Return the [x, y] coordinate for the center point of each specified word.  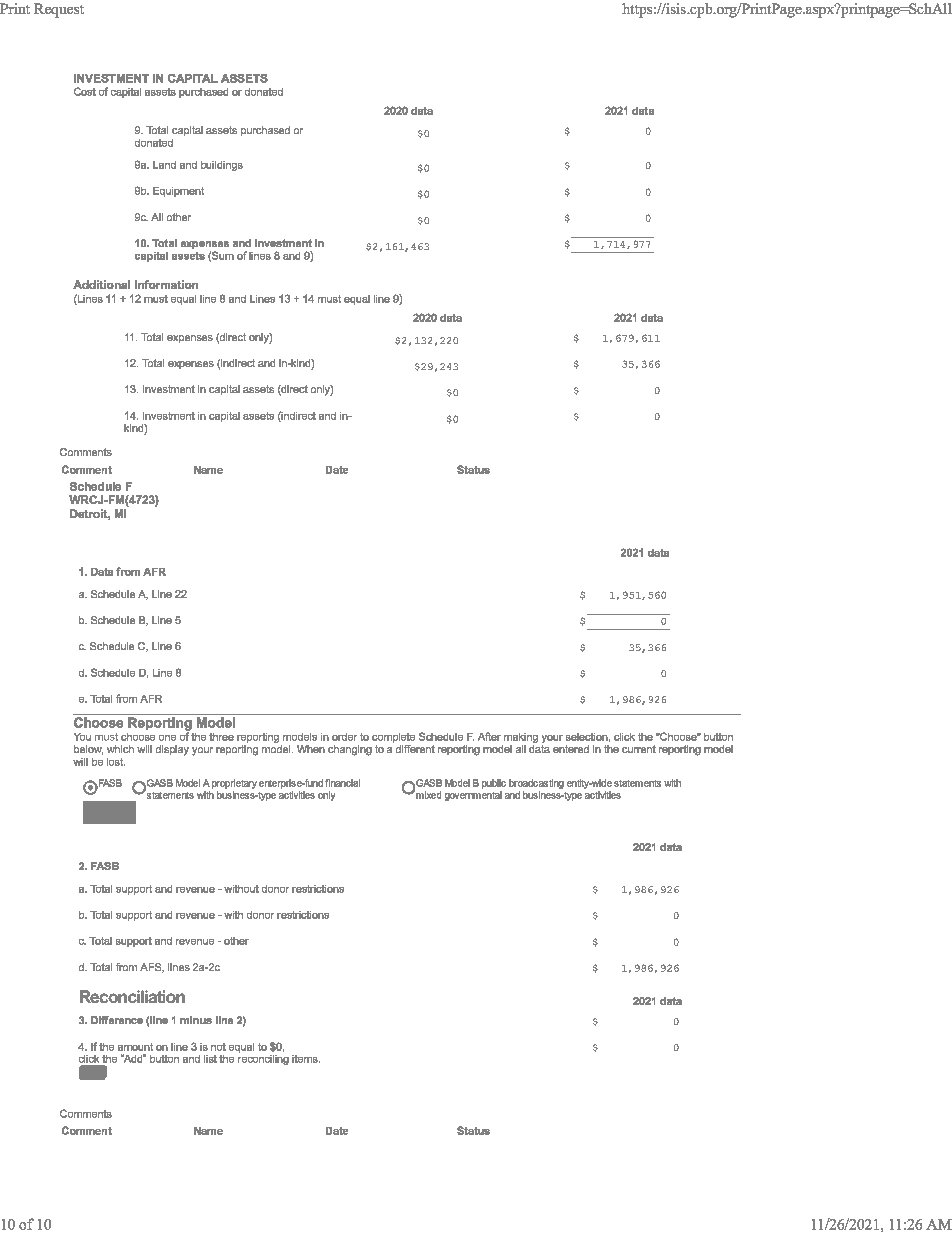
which [120, 749]
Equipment [178, 192]
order [344, 737]
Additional [101, 284]
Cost [85, 91]
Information [166, 284]
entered [571, 749]
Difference [117, 1020]
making [520, 739]
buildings [222, 166]
